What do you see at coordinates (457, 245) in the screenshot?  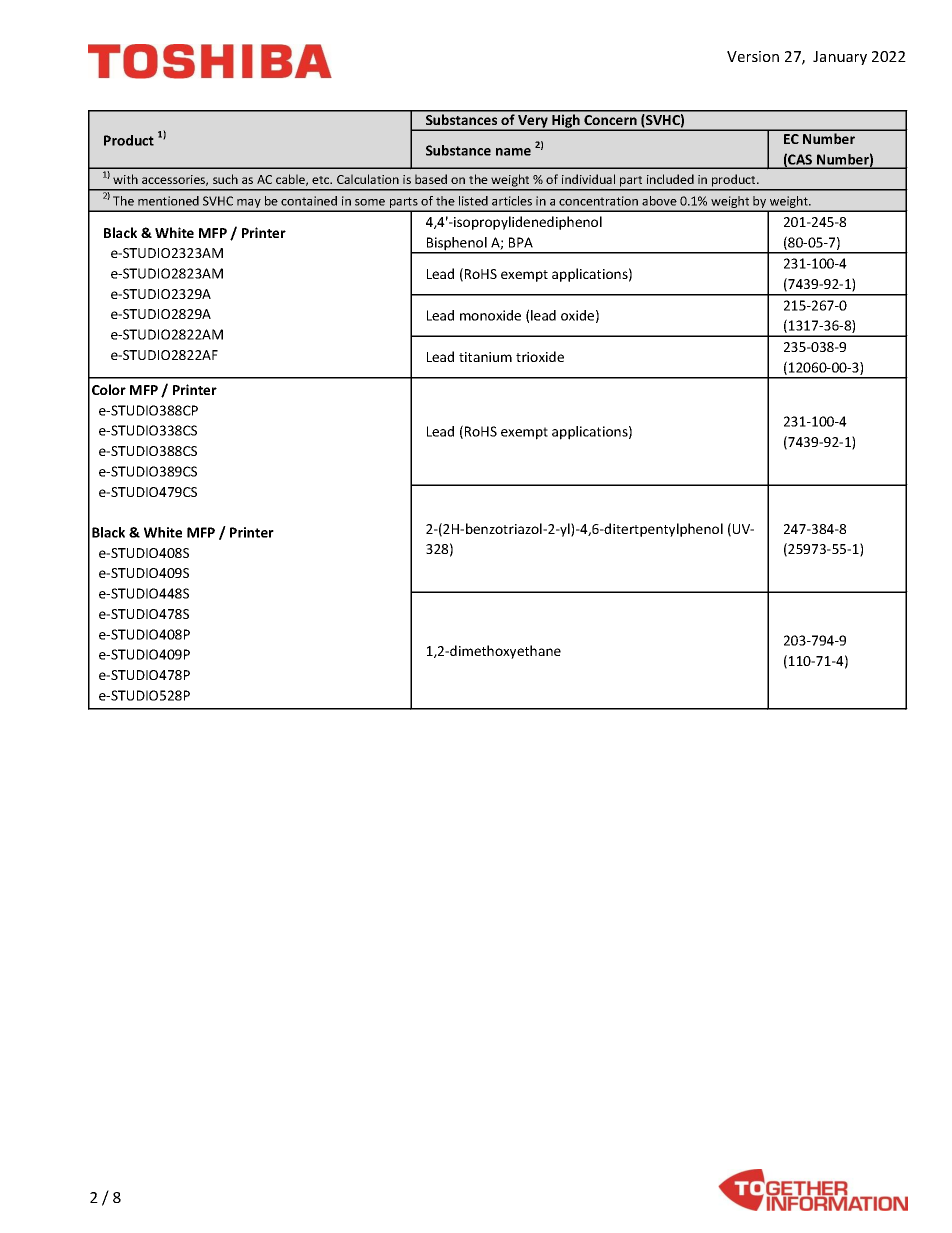 I see `Bisphenol` at bounding box center [457, 245].
